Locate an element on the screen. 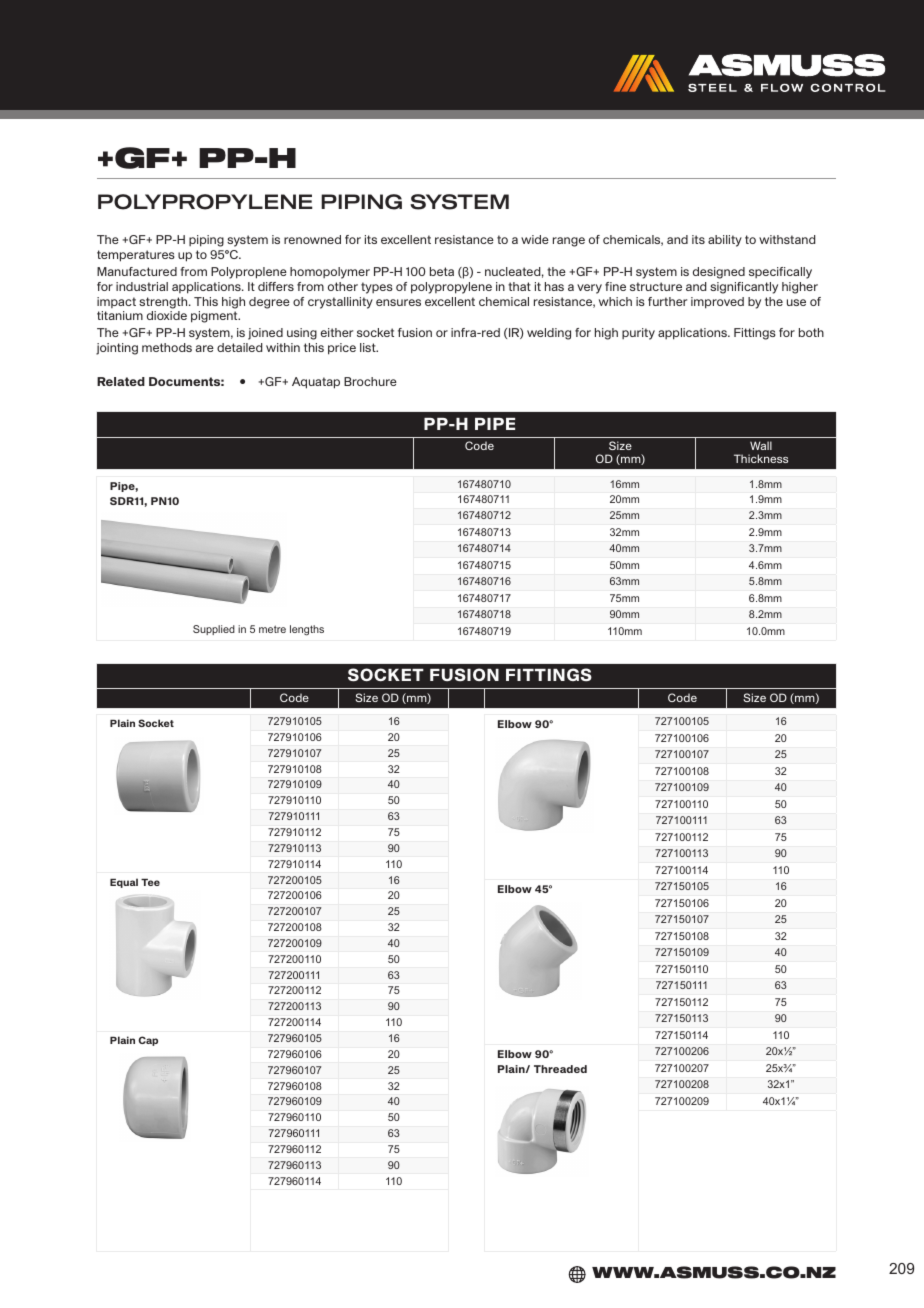 This screenshot has height=1308, width=924. Manufactured is located at coordinates (137, 271).
